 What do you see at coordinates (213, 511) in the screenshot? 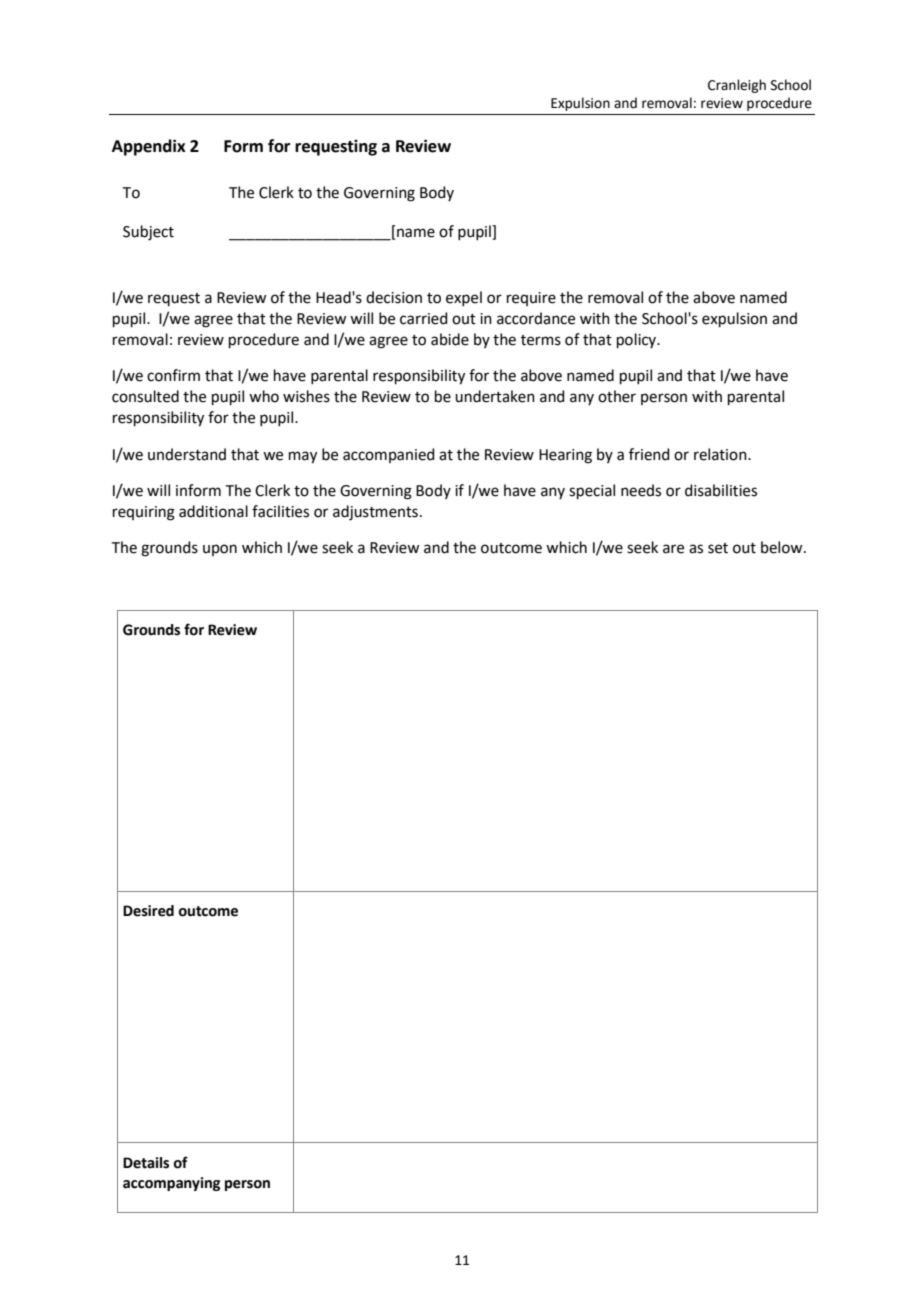
I see `additional` at bounding box center [213, 511].
